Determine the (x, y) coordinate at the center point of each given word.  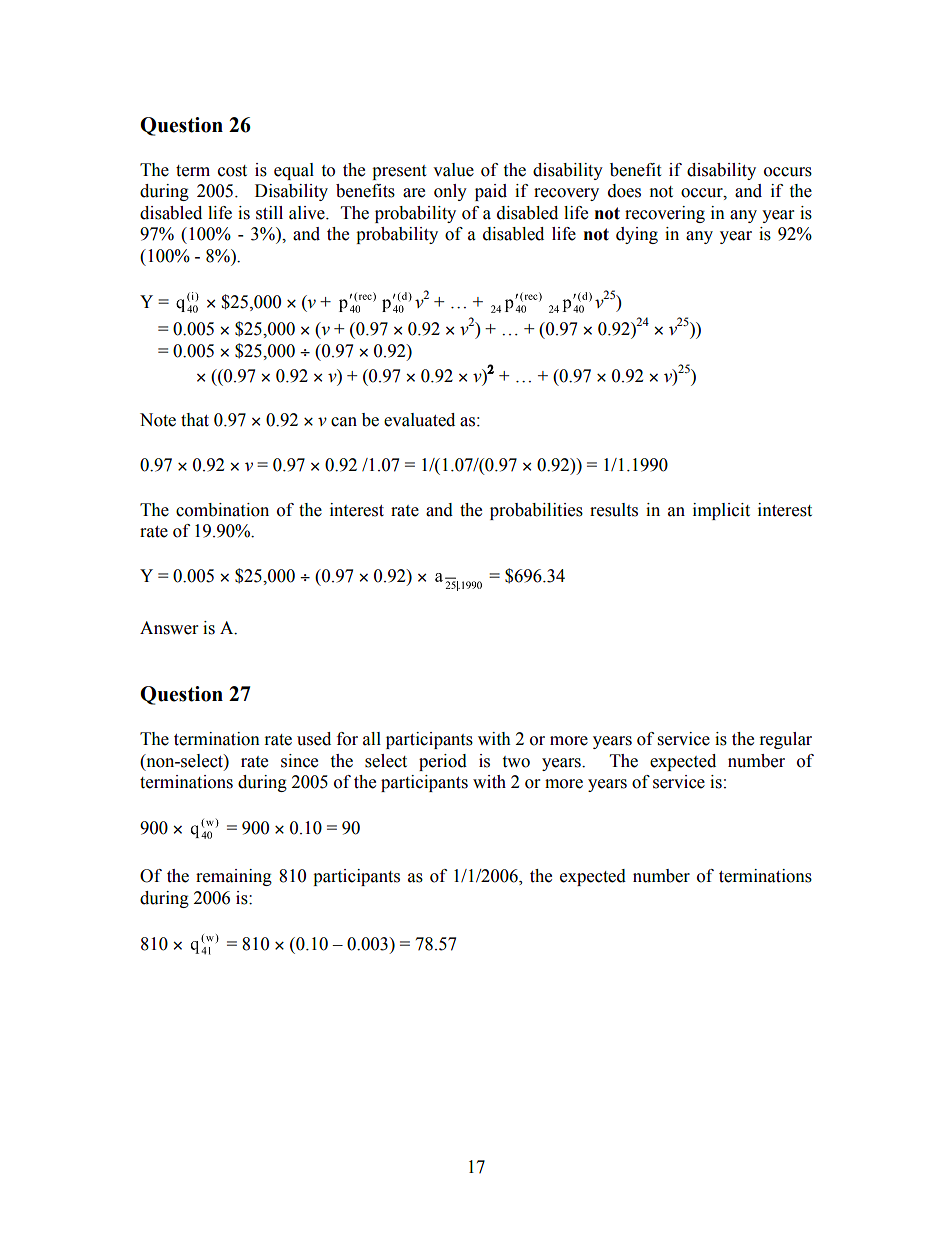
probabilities (536, 511)
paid (491, 192)
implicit (721, 511)
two (516, 762)
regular (786, 740)
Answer (169, 628)
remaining (234, 877)
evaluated (419, 420)
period (443, 762)
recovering (665, 214)
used (314, 739)
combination (222, 510)
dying (637, 235)
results (614, 510)
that (195, 420)
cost (232, 171)
